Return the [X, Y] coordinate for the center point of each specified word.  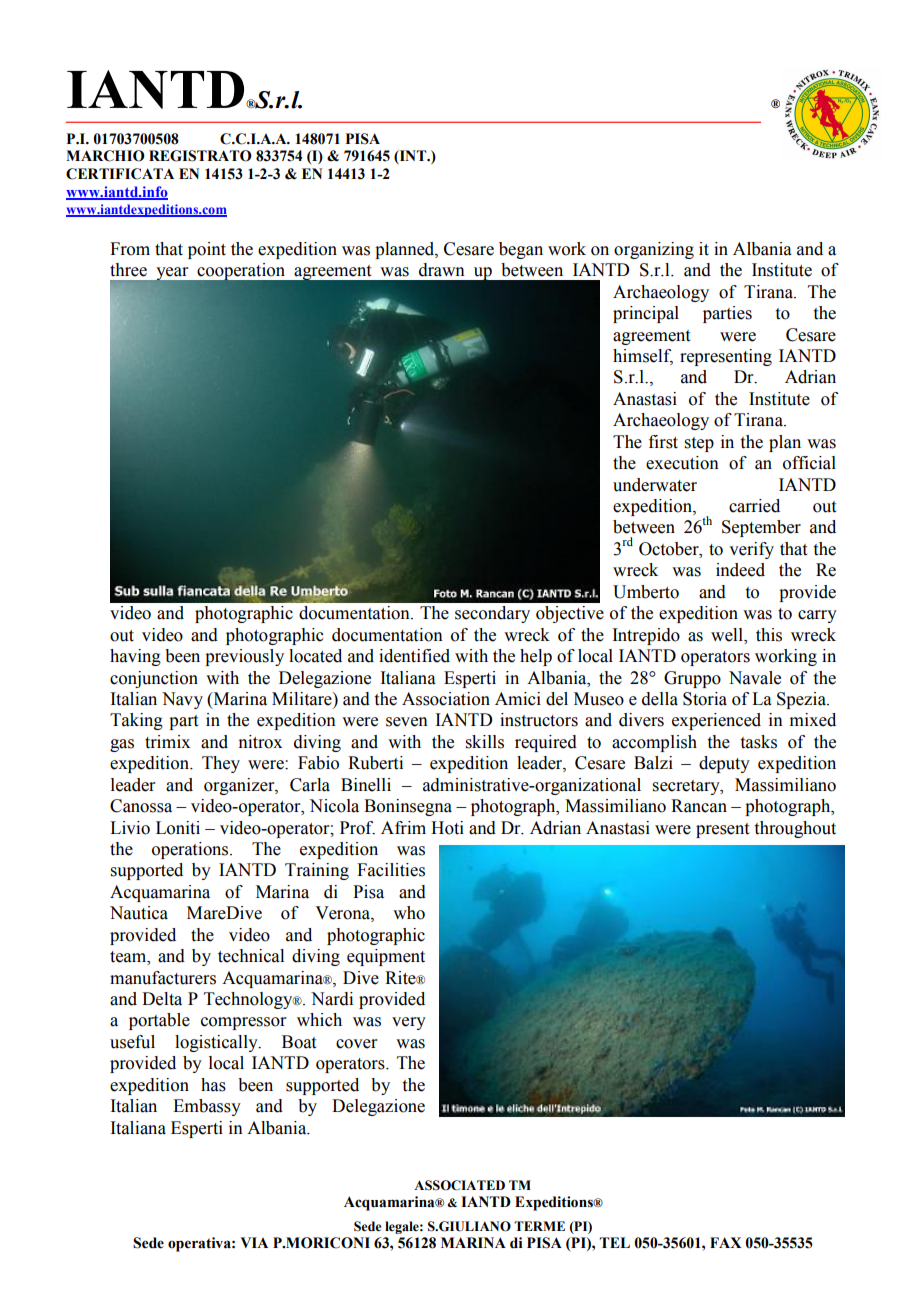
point [207, 250]
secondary [492, 614]
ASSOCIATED [459, 1185]
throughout [795, 829]
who [409, 913]
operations [191, 850]
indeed [740, 570]
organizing [654, 250]
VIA [254, 1242]
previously [244, 657]
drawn [442, 270]
